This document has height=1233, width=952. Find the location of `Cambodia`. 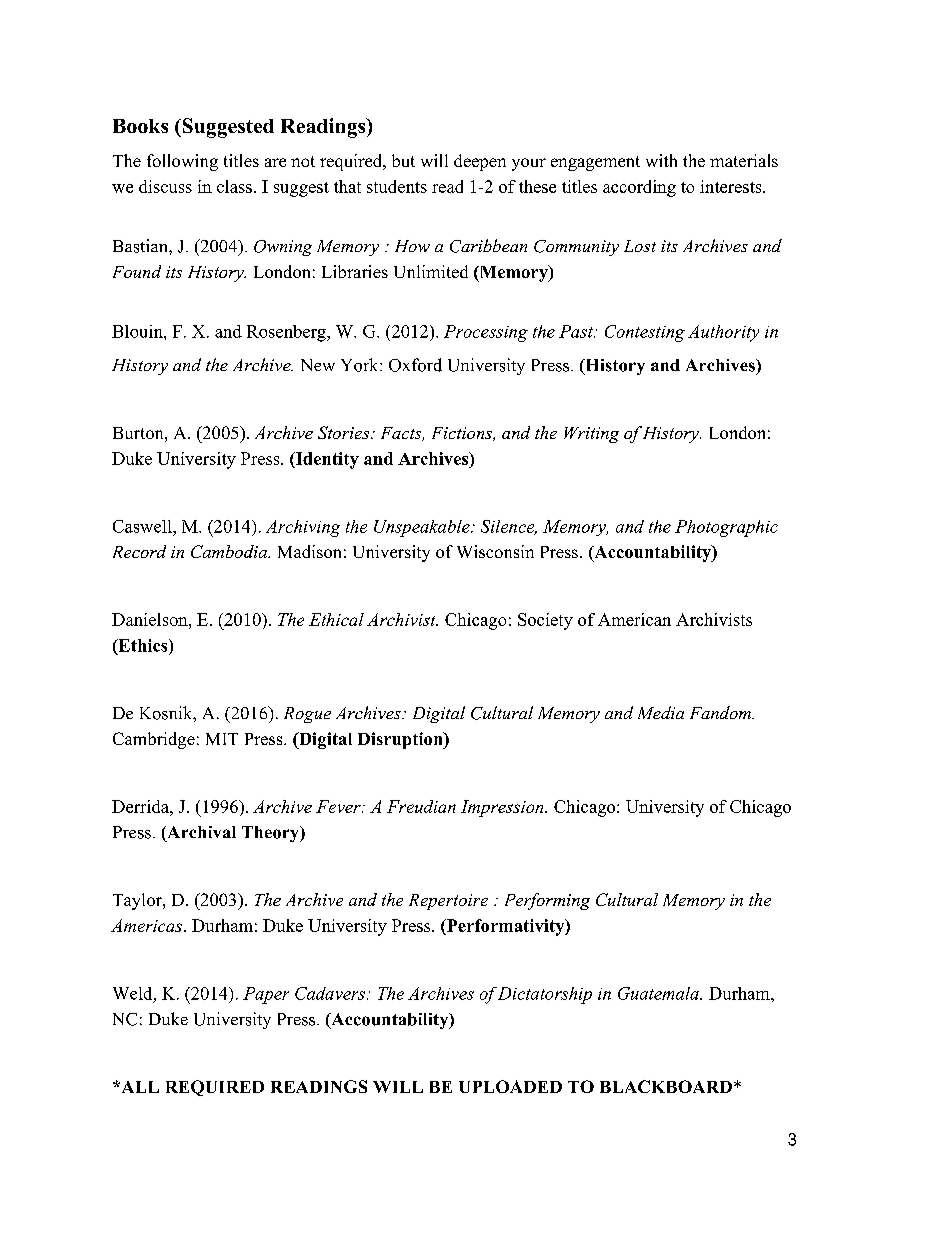

Cambodia is located at coordinates (230, 551).
